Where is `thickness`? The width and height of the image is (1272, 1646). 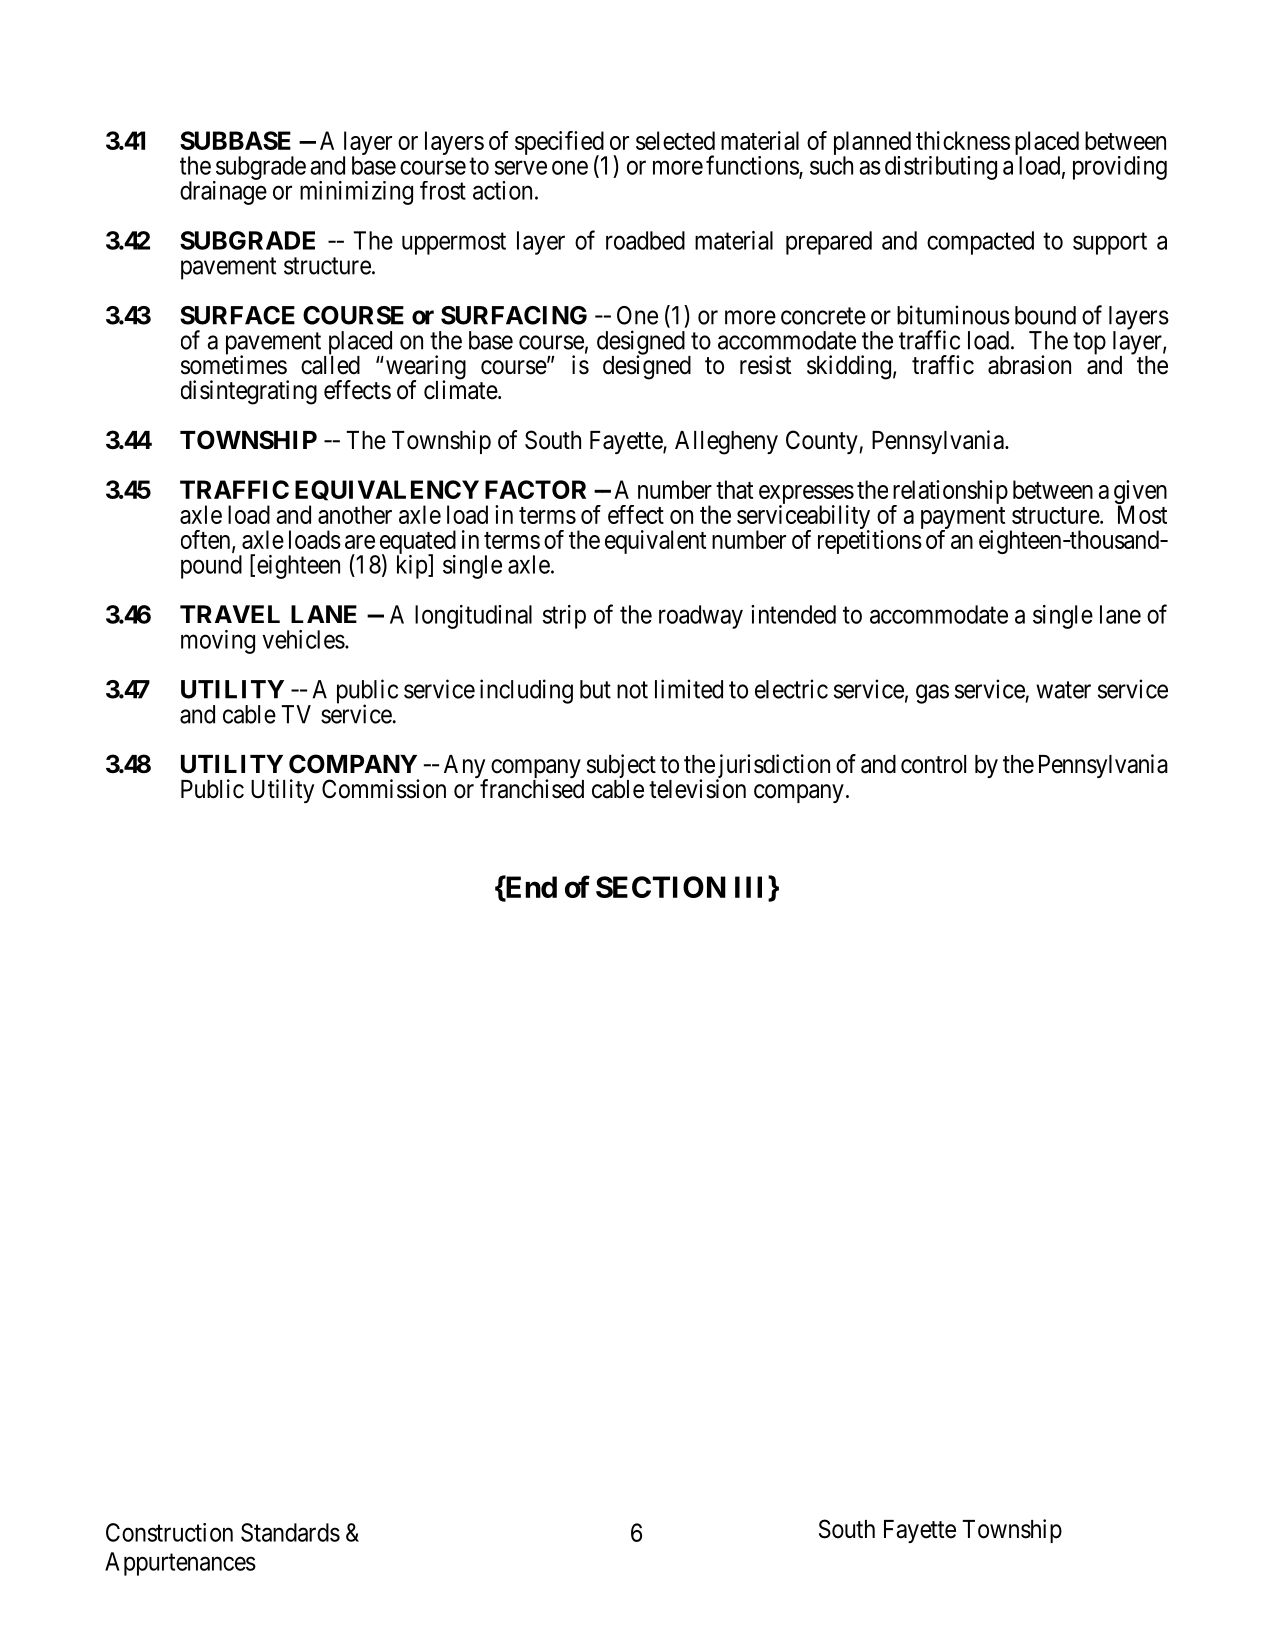 thickness is located at coordinates (963, 140).
